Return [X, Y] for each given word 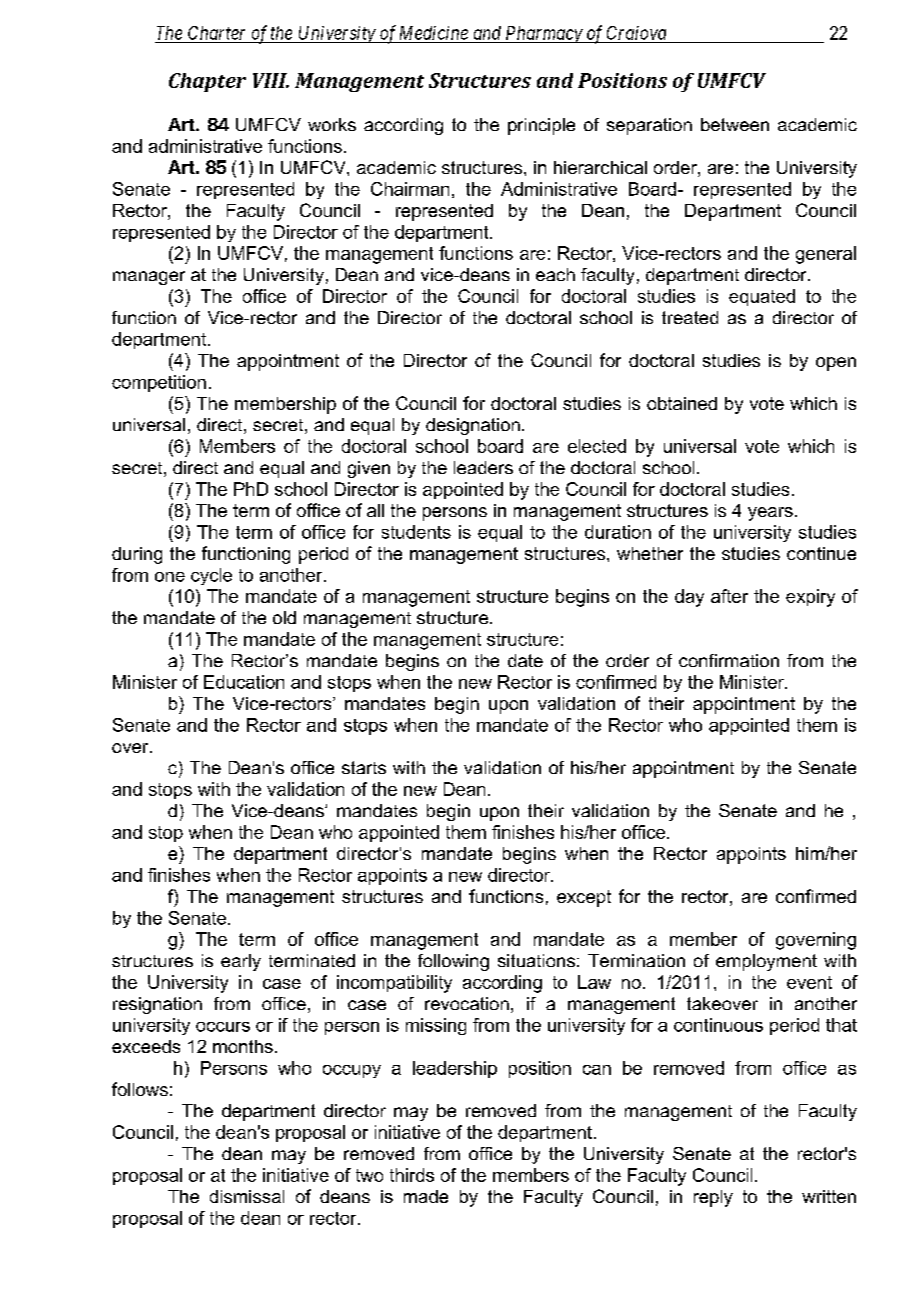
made [426, 1196]
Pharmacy [543, 34]
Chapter [207, 82]
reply [713, 1198]
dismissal [247, 1196]
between [735, 124]
